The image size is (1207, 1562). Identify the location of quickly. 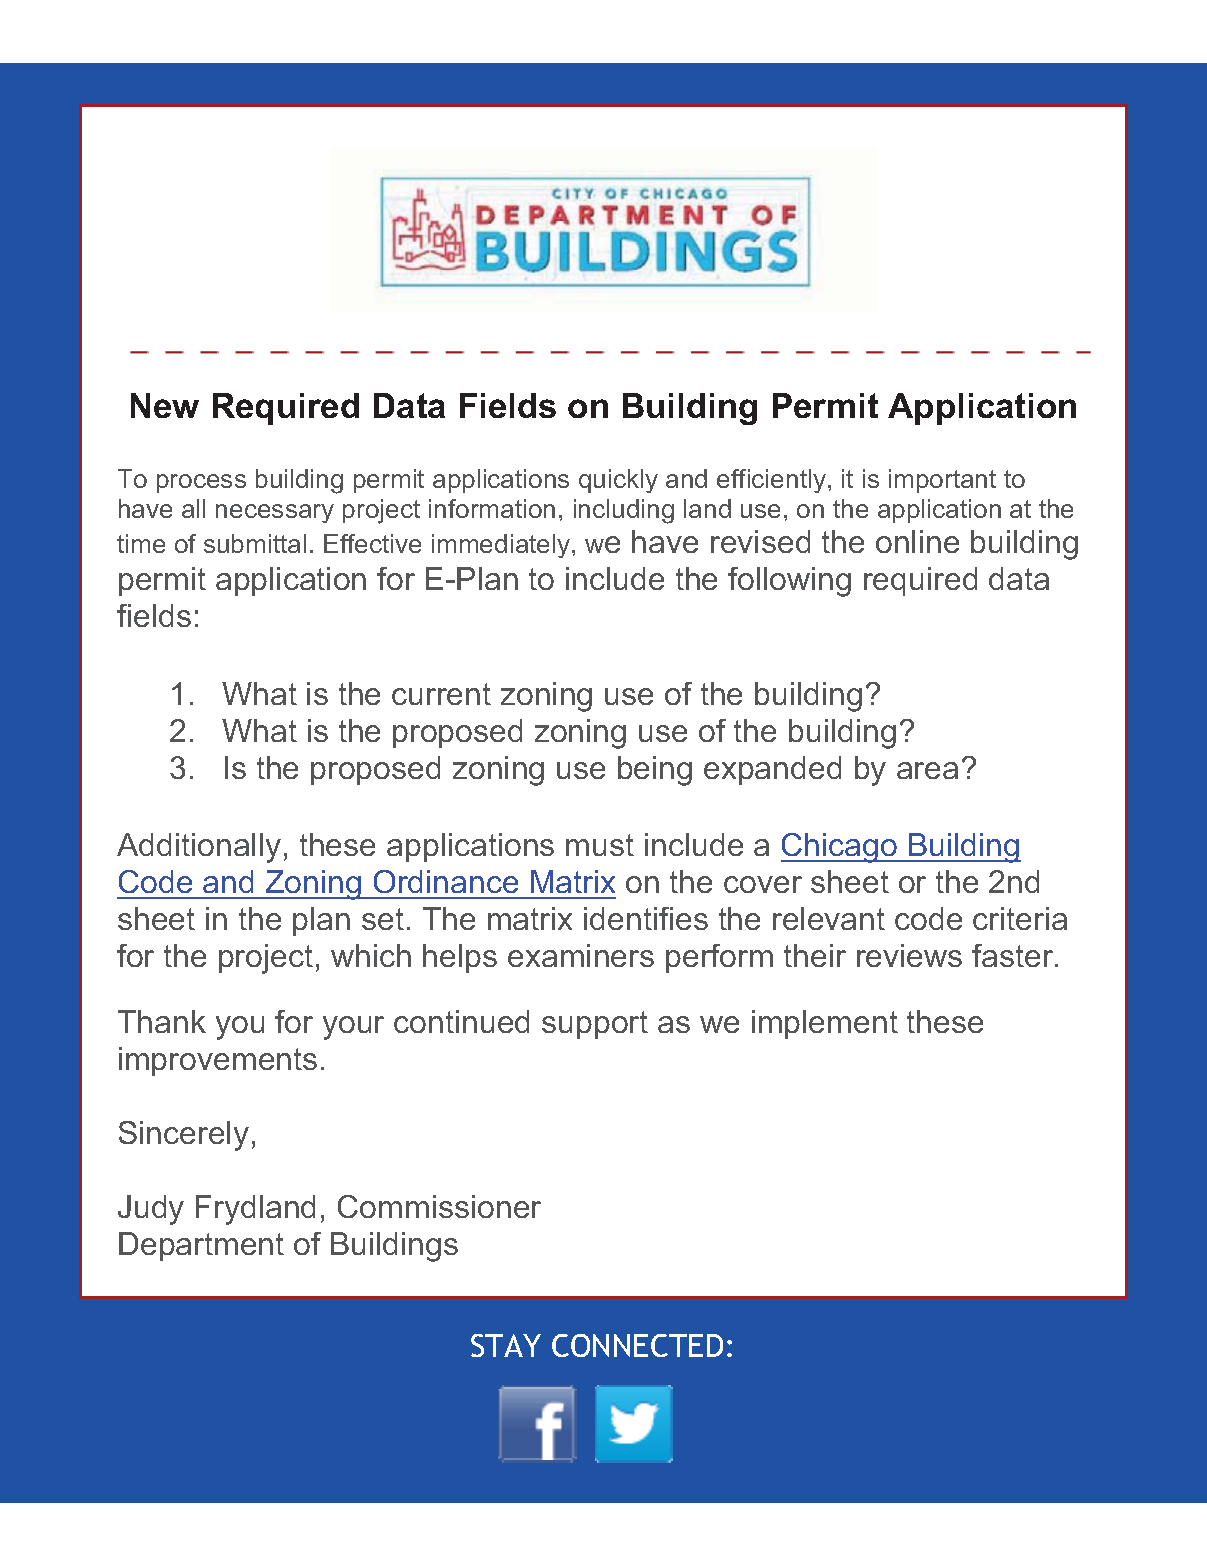
(618, 481).
